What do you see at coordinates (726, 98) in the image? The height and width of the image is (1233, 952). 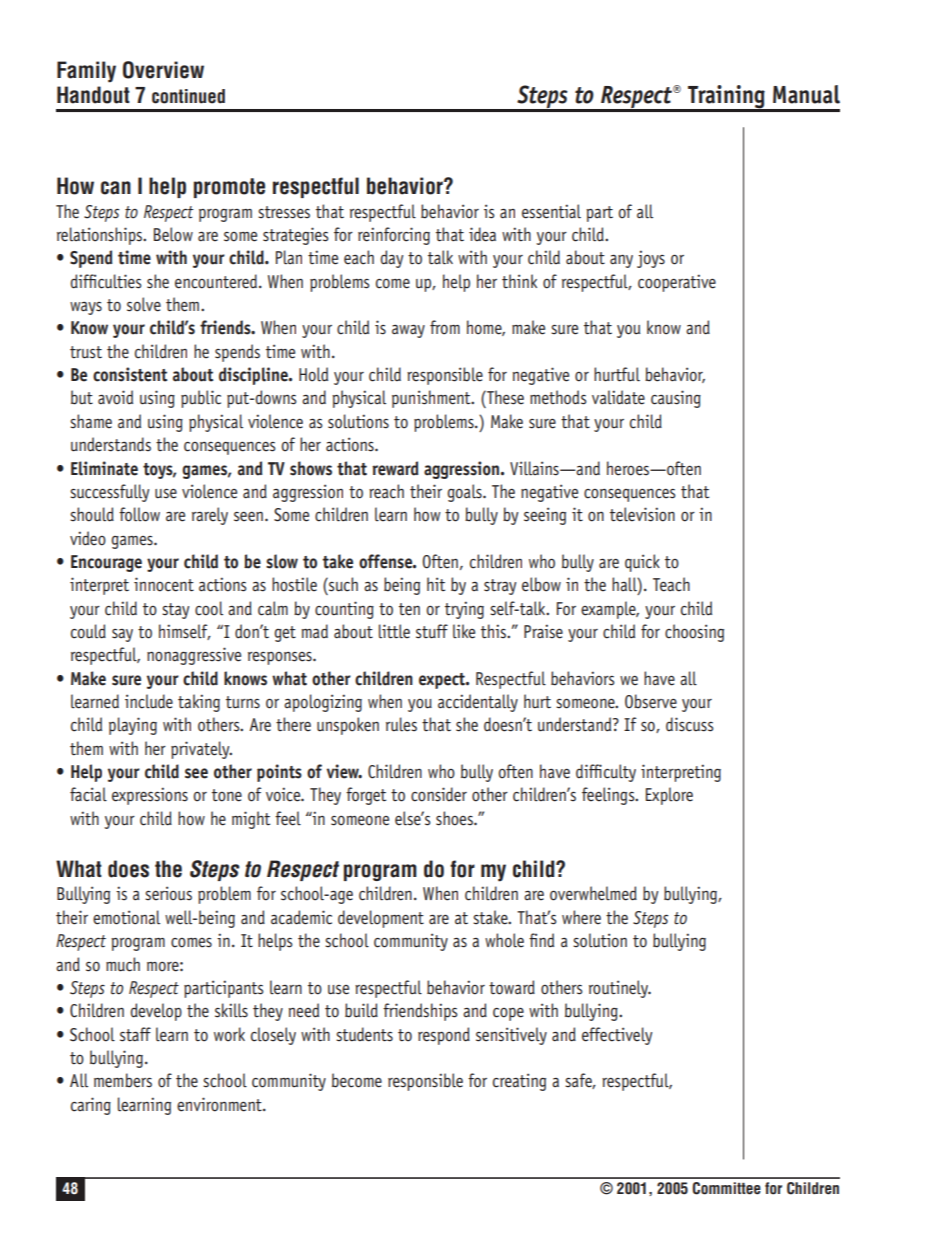 I see `Training` at bounding box center [726, 98].
